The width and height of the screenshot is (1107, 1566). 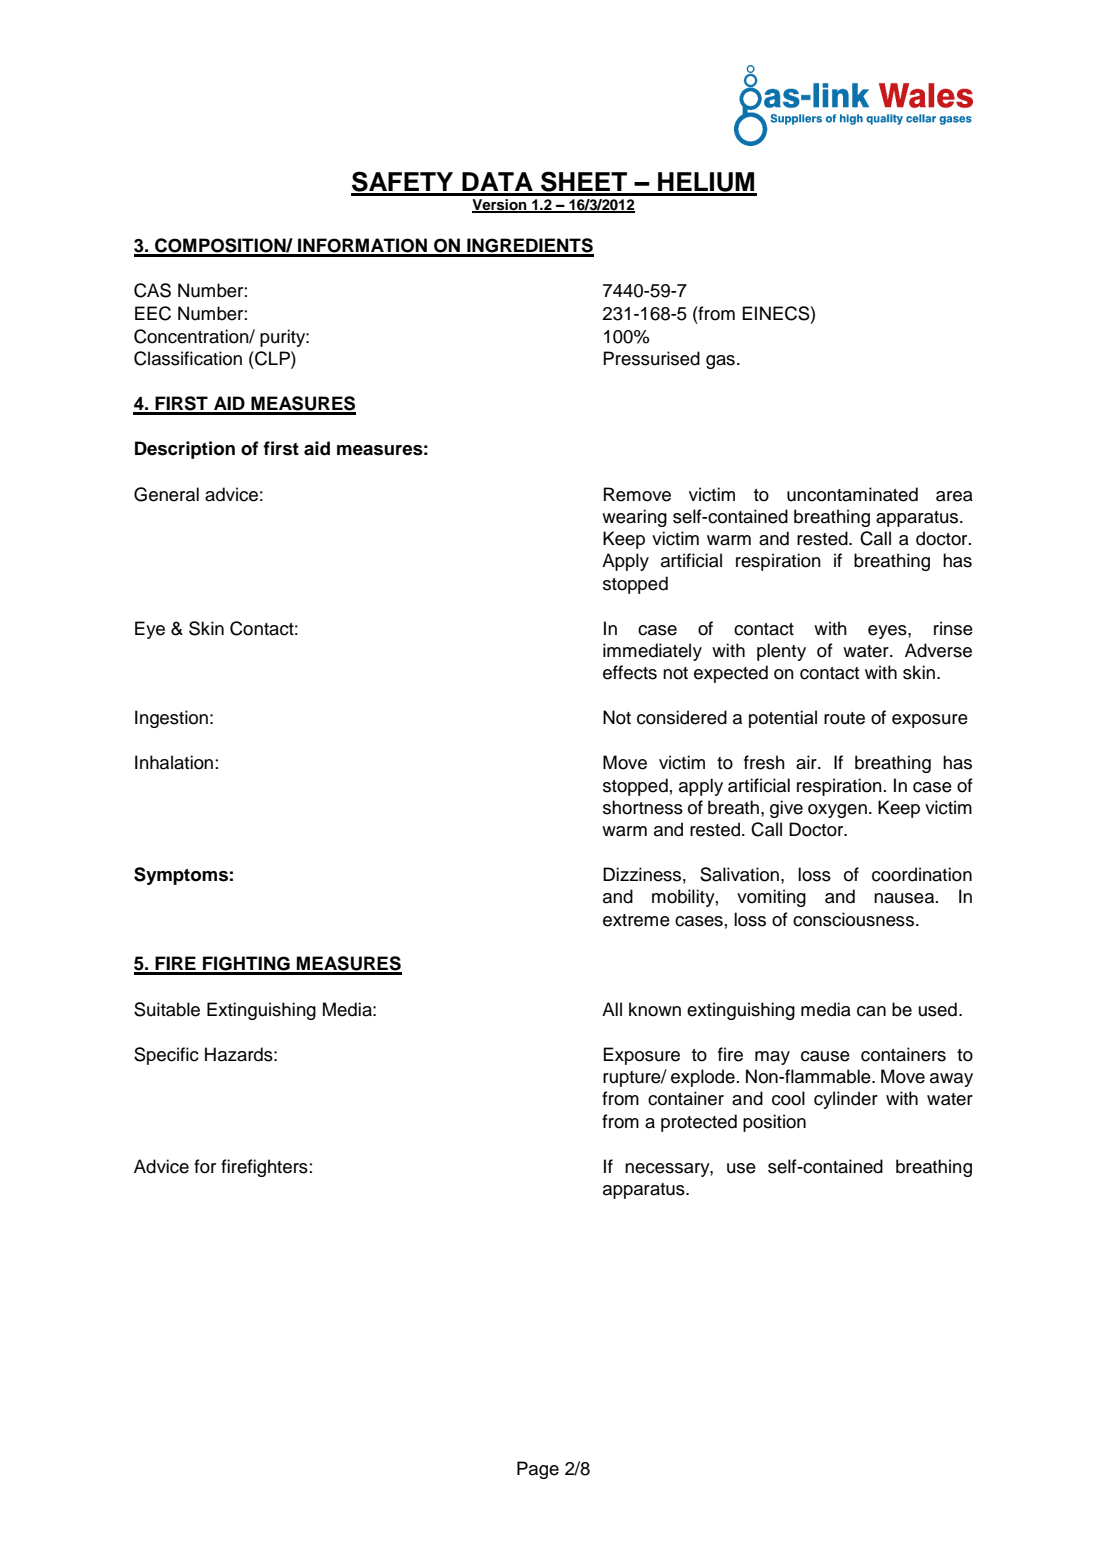 What do you see at coordinates (538, 1470) in the screenshot?
I see `Page` at bounding box center [538, 1470].
